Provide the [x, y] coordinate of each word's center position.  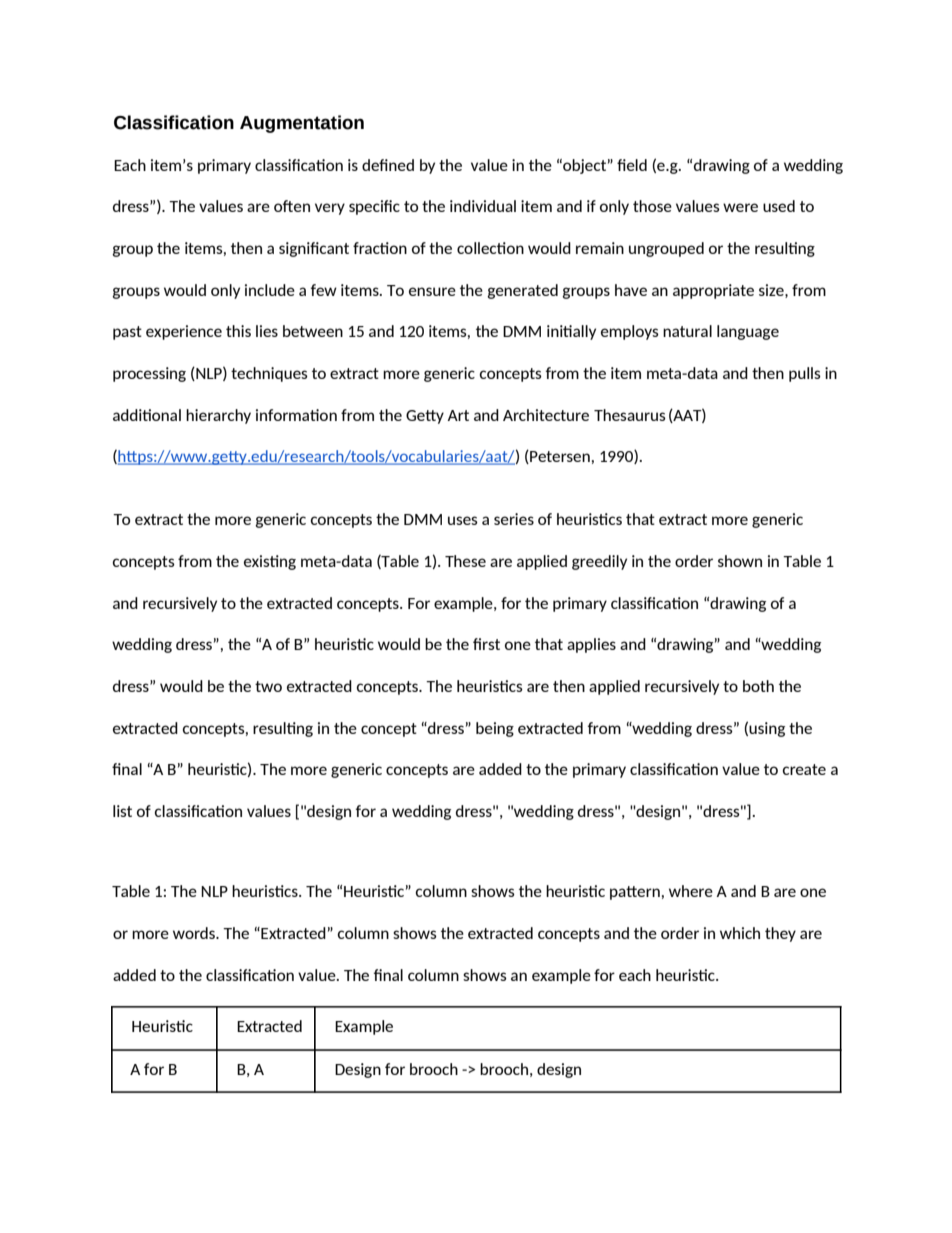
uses [463, 520]
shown [740, 561]
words [195, 933]
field [632, 165]
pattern [635, 893]
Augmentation [302, 124]
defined [388, 165]
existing [270, 562]
